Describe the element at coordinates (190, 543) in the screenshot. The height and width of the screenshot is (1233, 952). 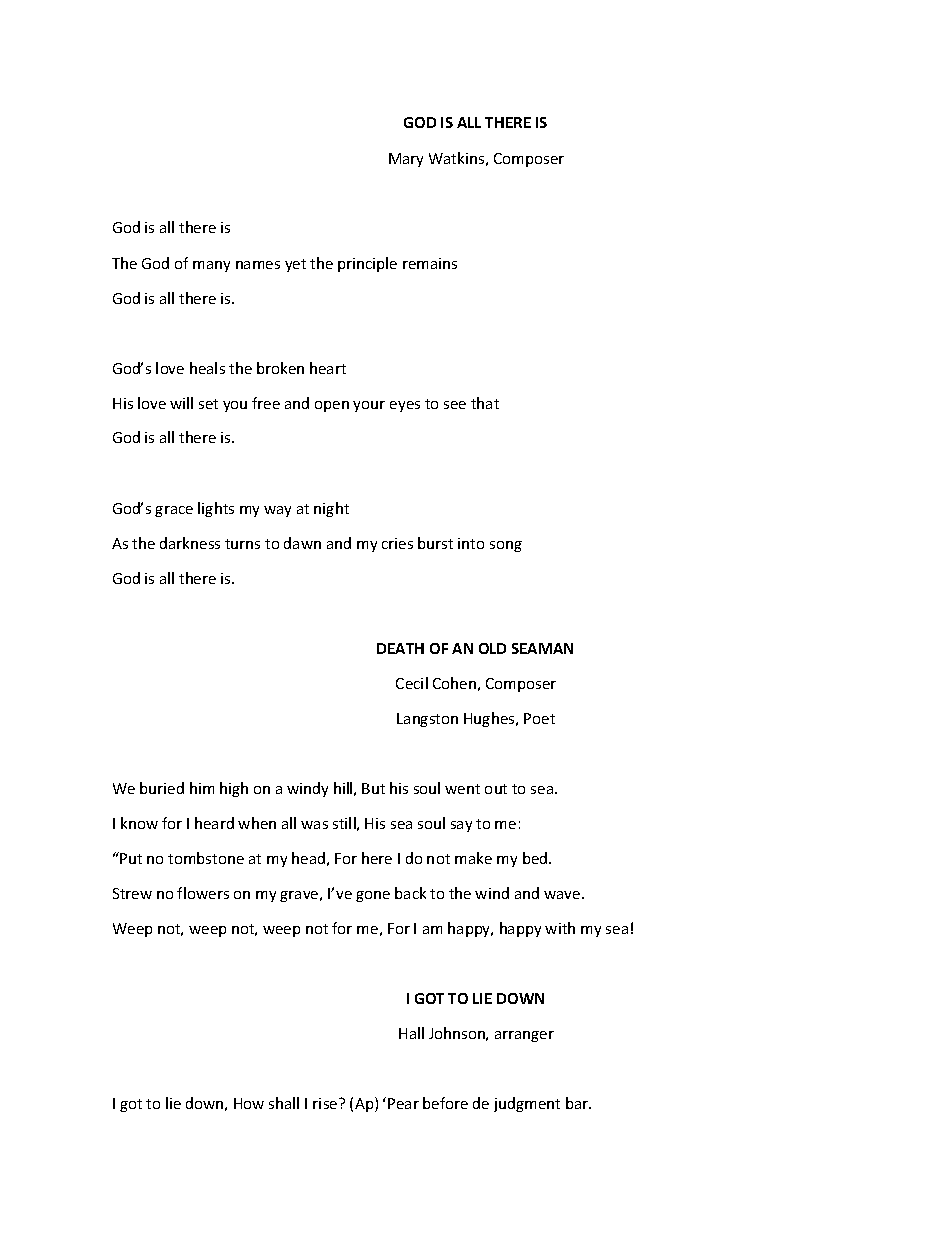
I see `darkness` at that location.
